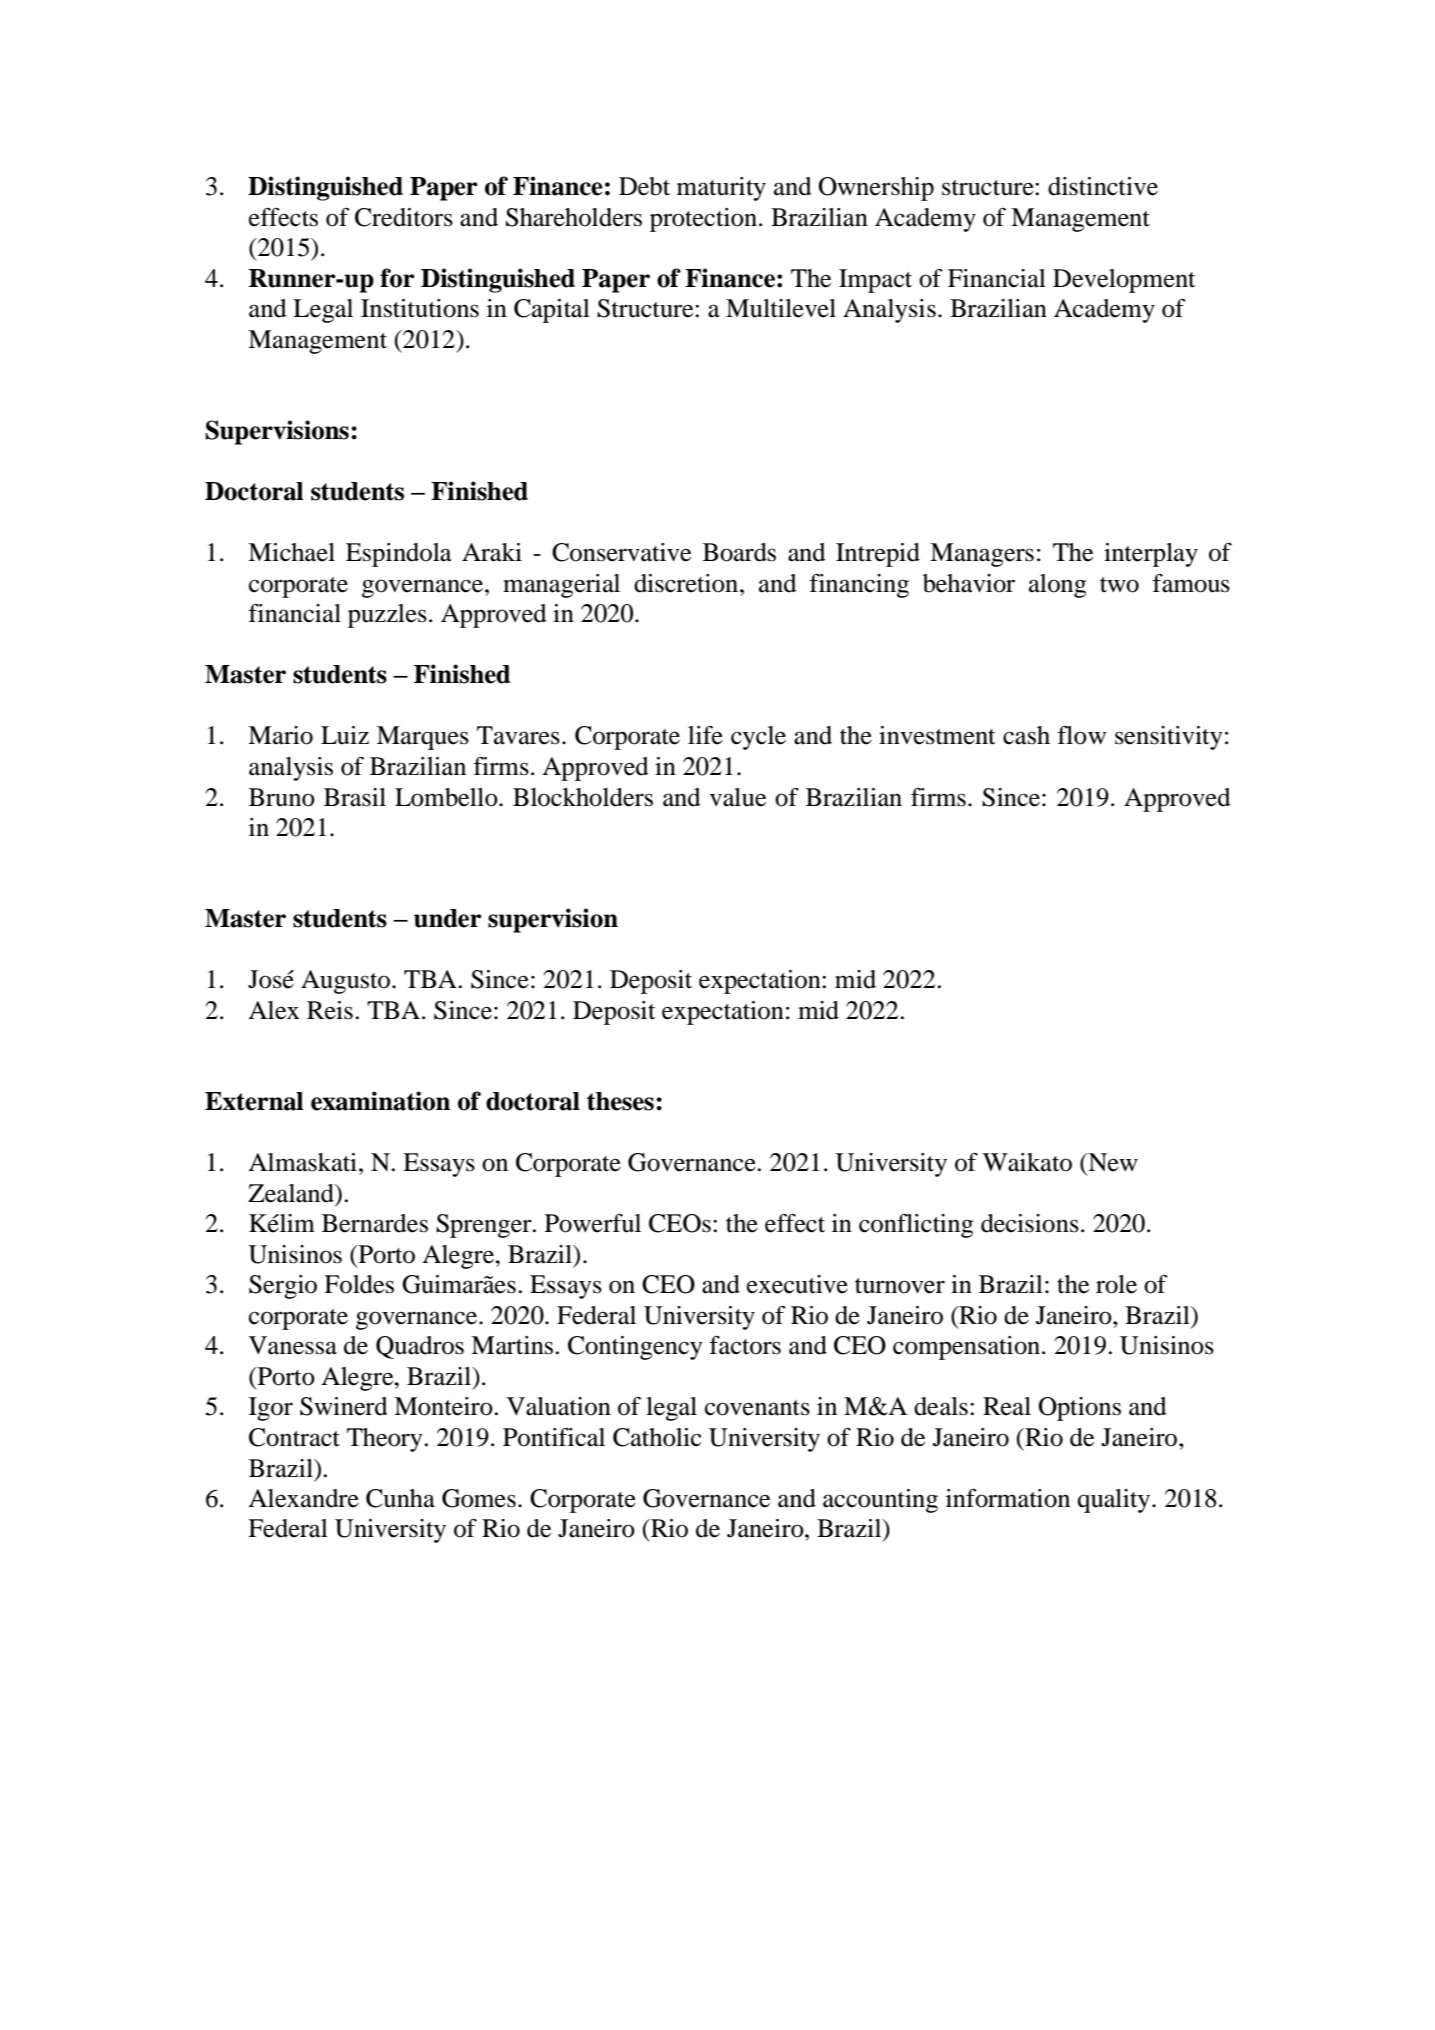 Image resolution: width=1435 pixels, height=2030 pixels. I want to click on theses, so click(620, 1101).
